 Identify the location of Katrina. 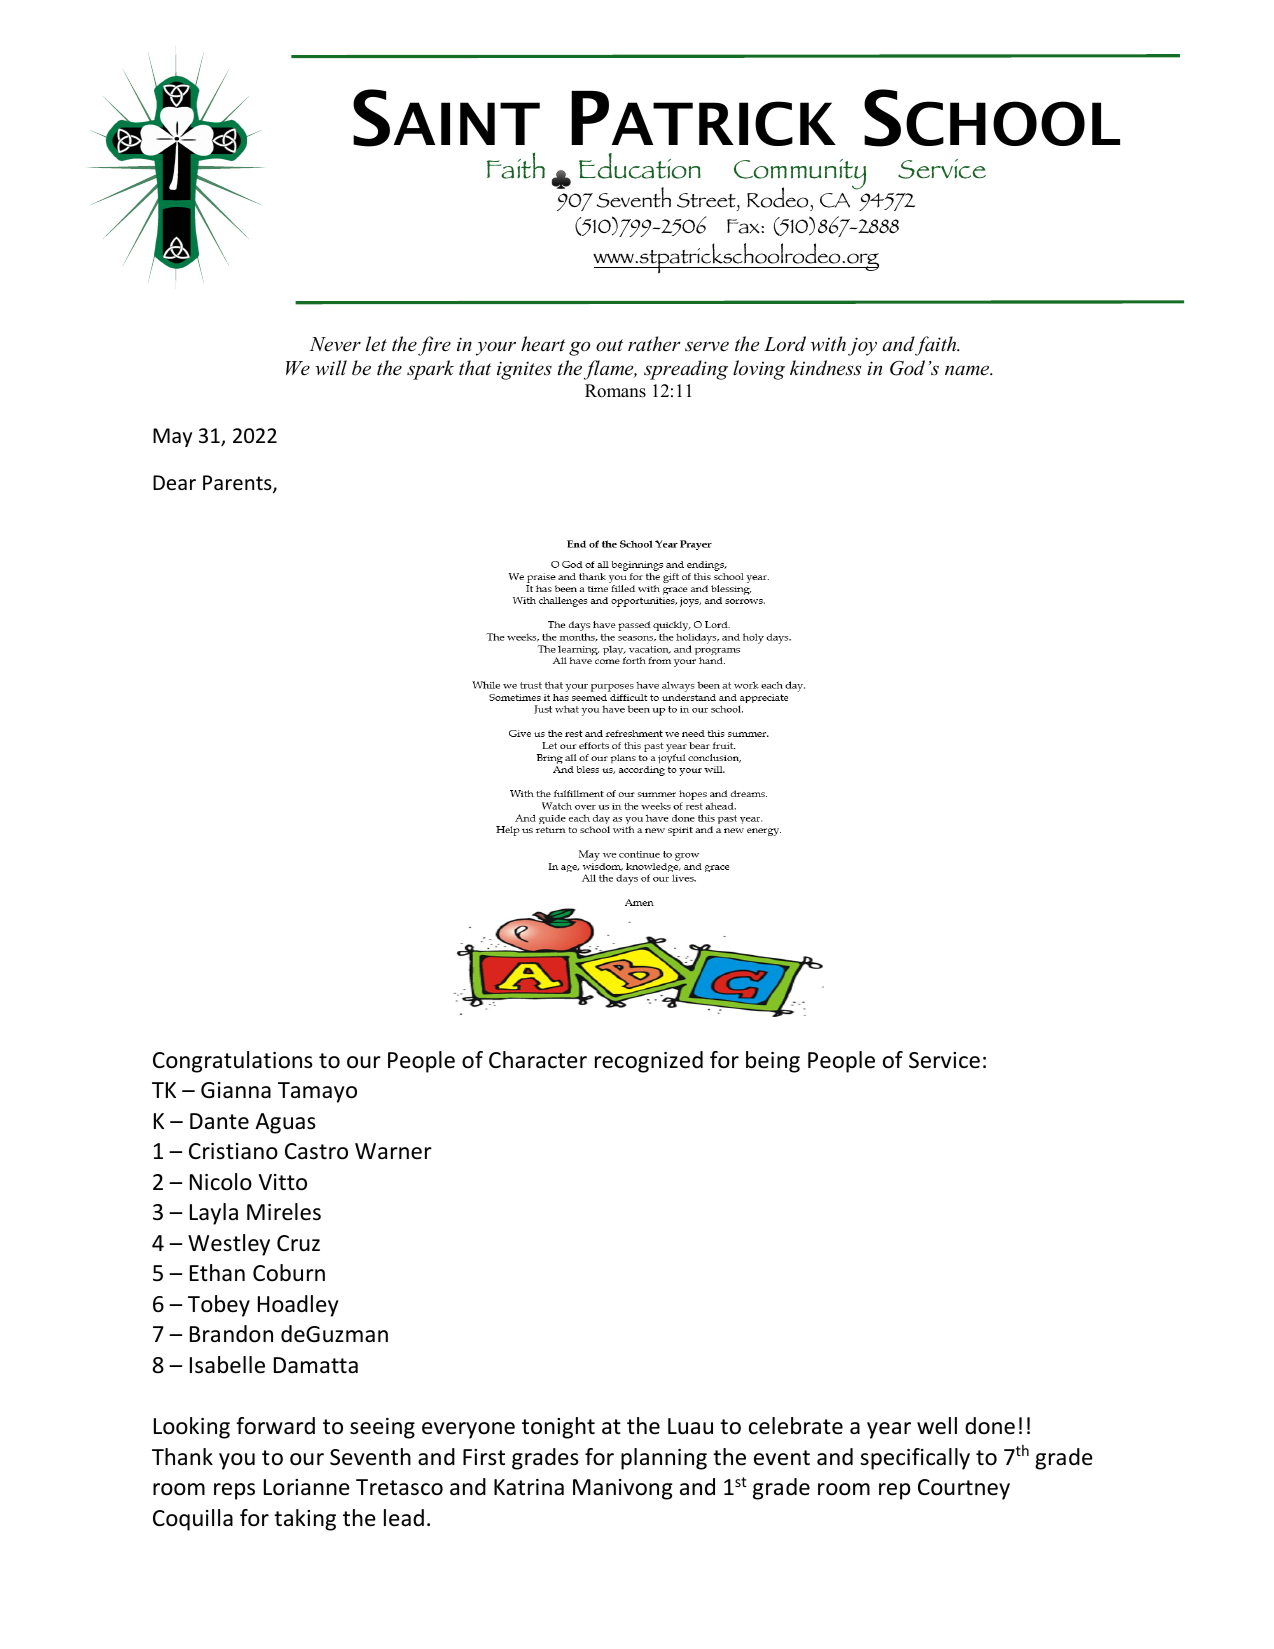
(529, 1487).
